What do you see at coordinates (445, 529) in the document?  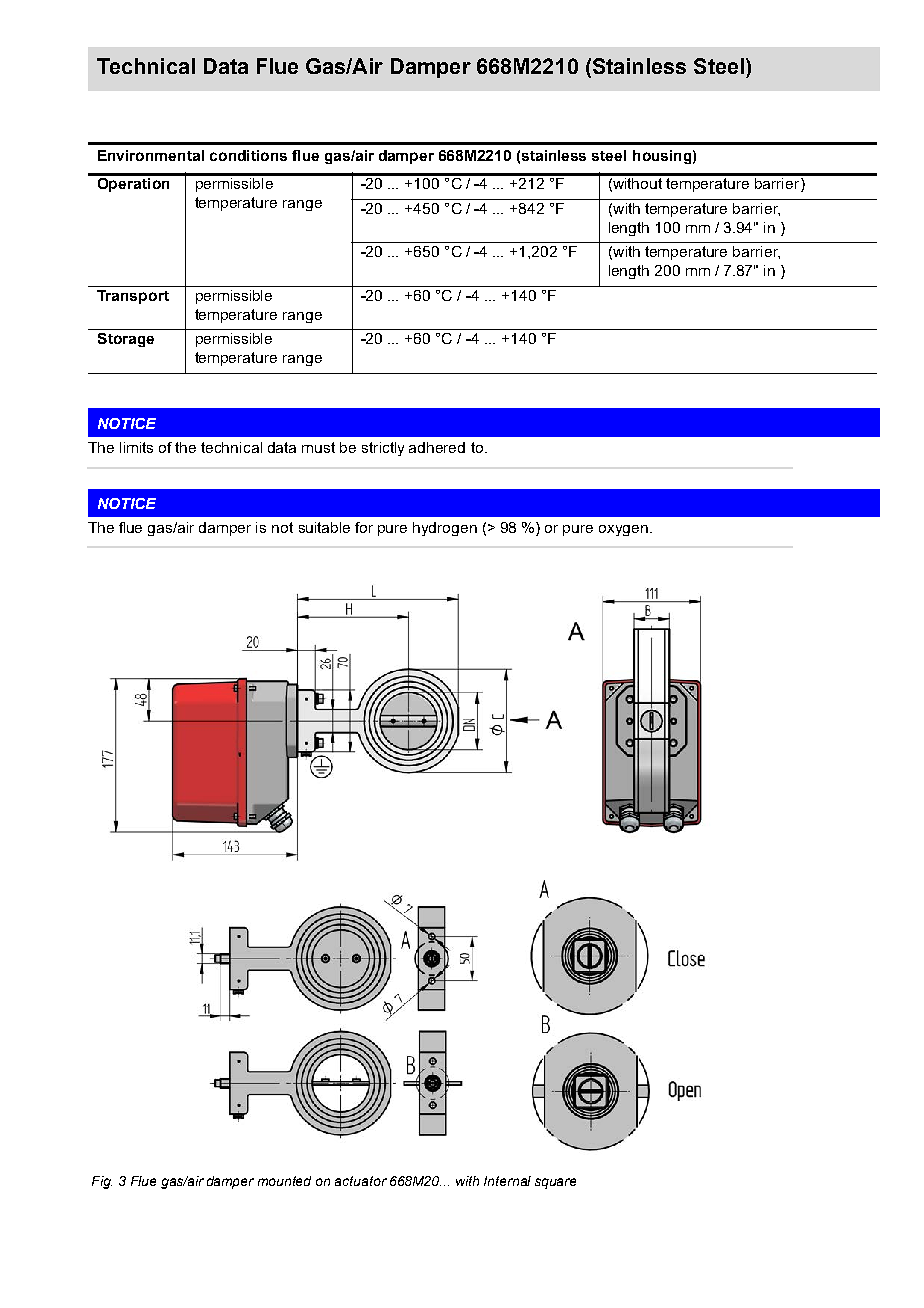 I see `hydrogen` at bounding box center [445, 529].
